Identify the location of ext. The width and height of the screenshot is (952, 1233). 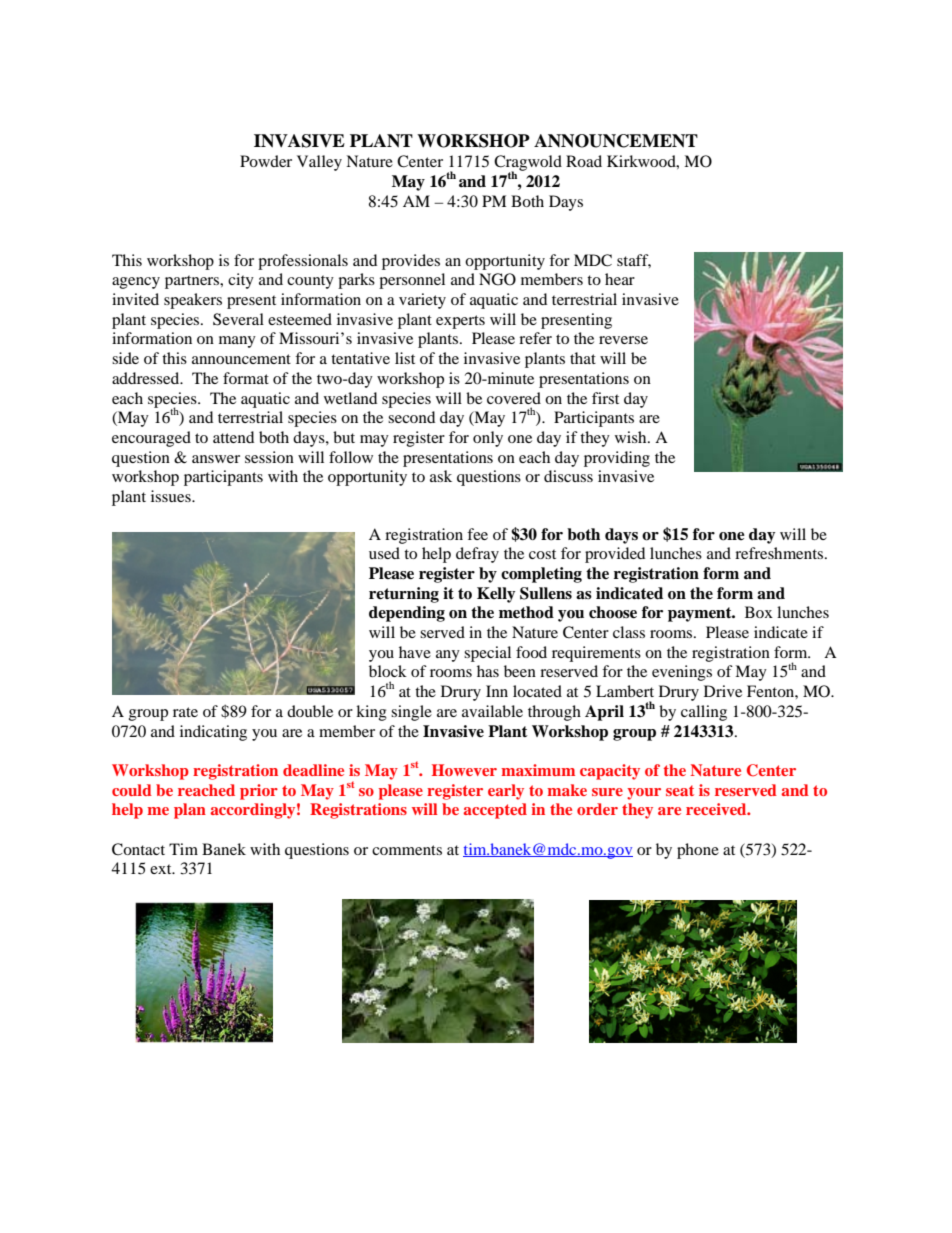
(162, 869).
